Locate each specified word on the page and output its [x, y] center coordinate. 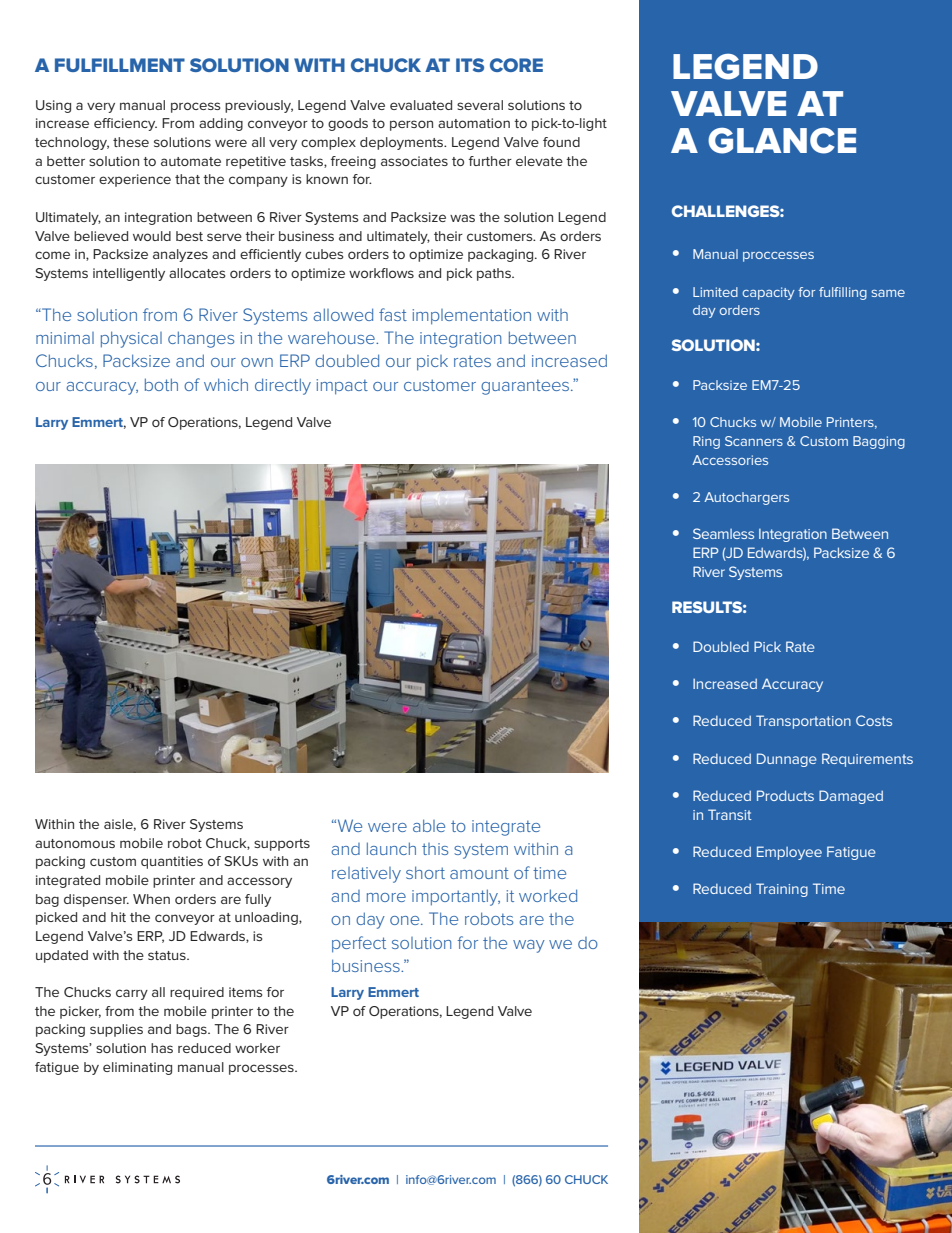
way [529, 946]
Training [782, 890]
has [162, 1048]
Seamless [723, 533]
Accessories [730, 460]
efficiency [125, 124]
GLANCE [782, 140]
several [480, 105]
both [161, 384]
